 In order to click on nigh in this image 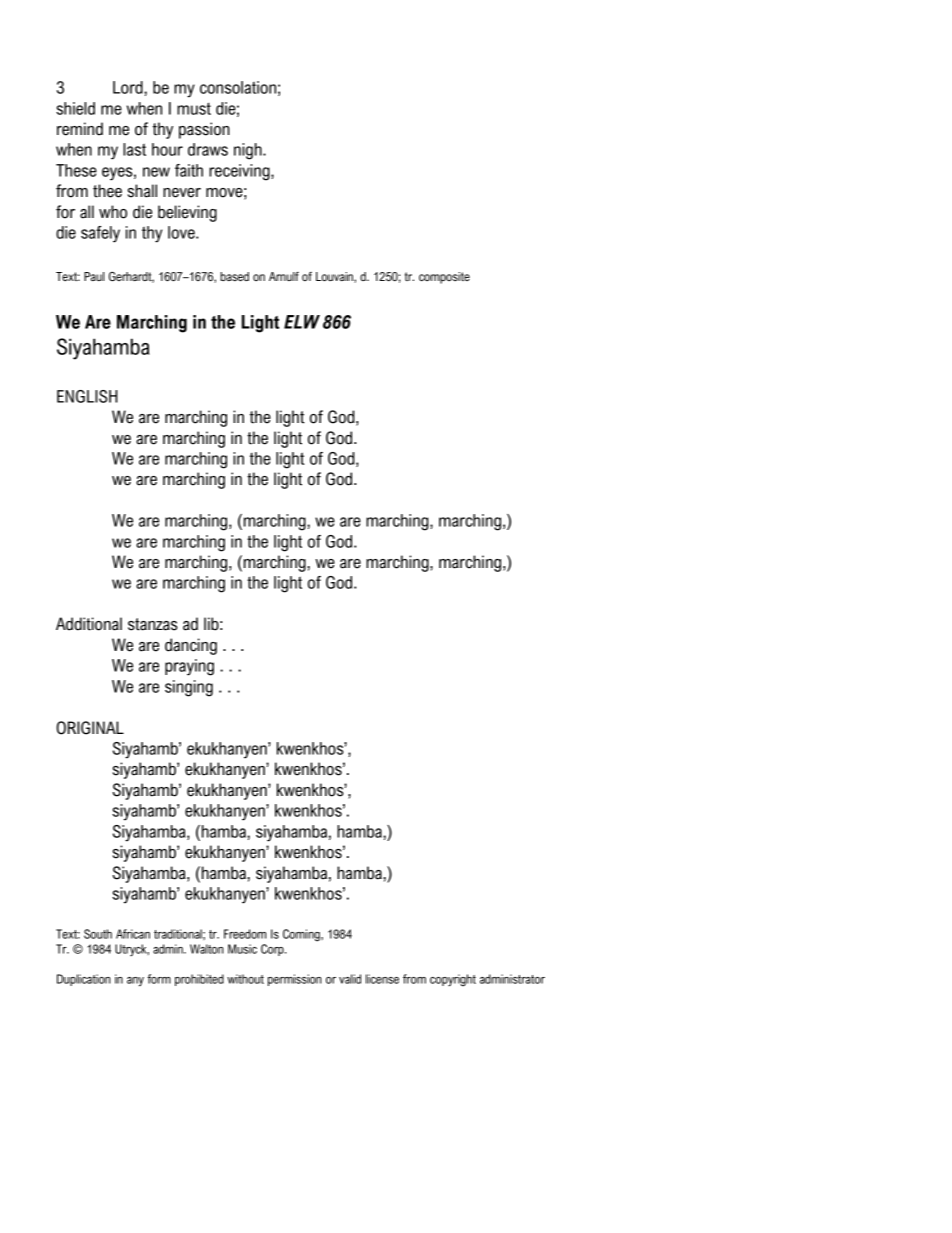, I will do `click(249, 151)`.
